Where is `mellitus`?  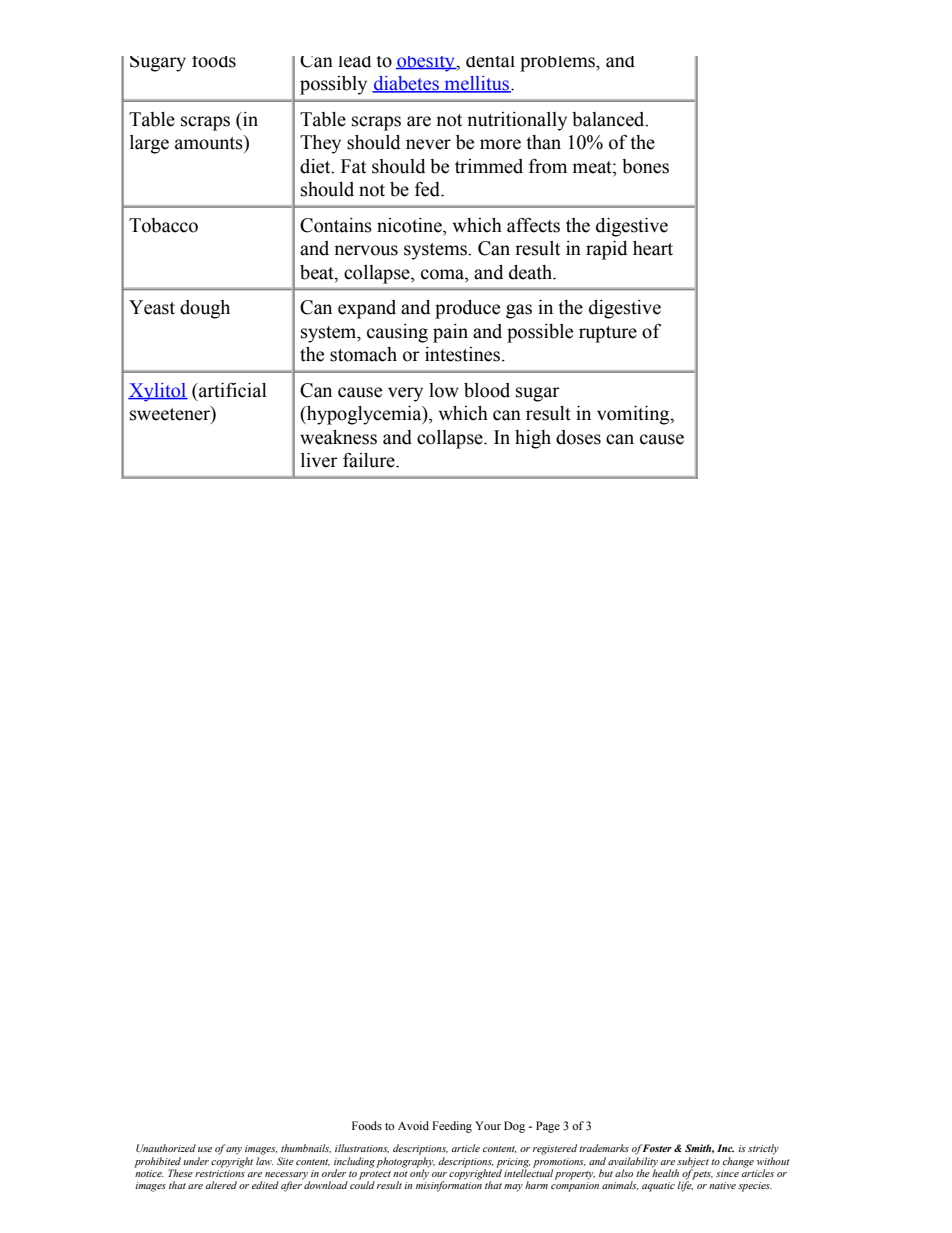 mellitus is located at coordinates (477, 84).
